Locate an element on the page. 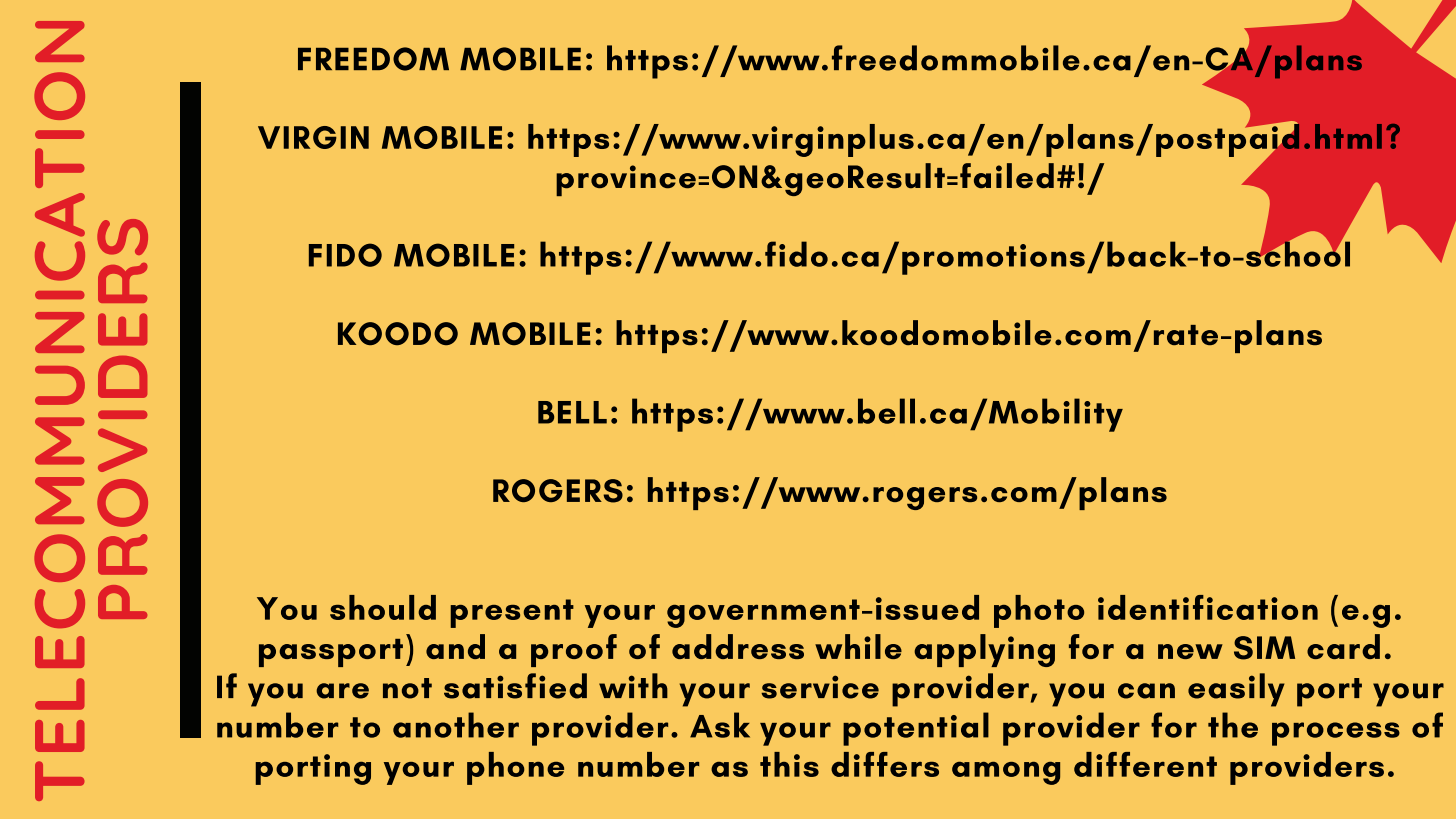 The image size is (1456, 819). identification is located at coordinates (1208, 607).
